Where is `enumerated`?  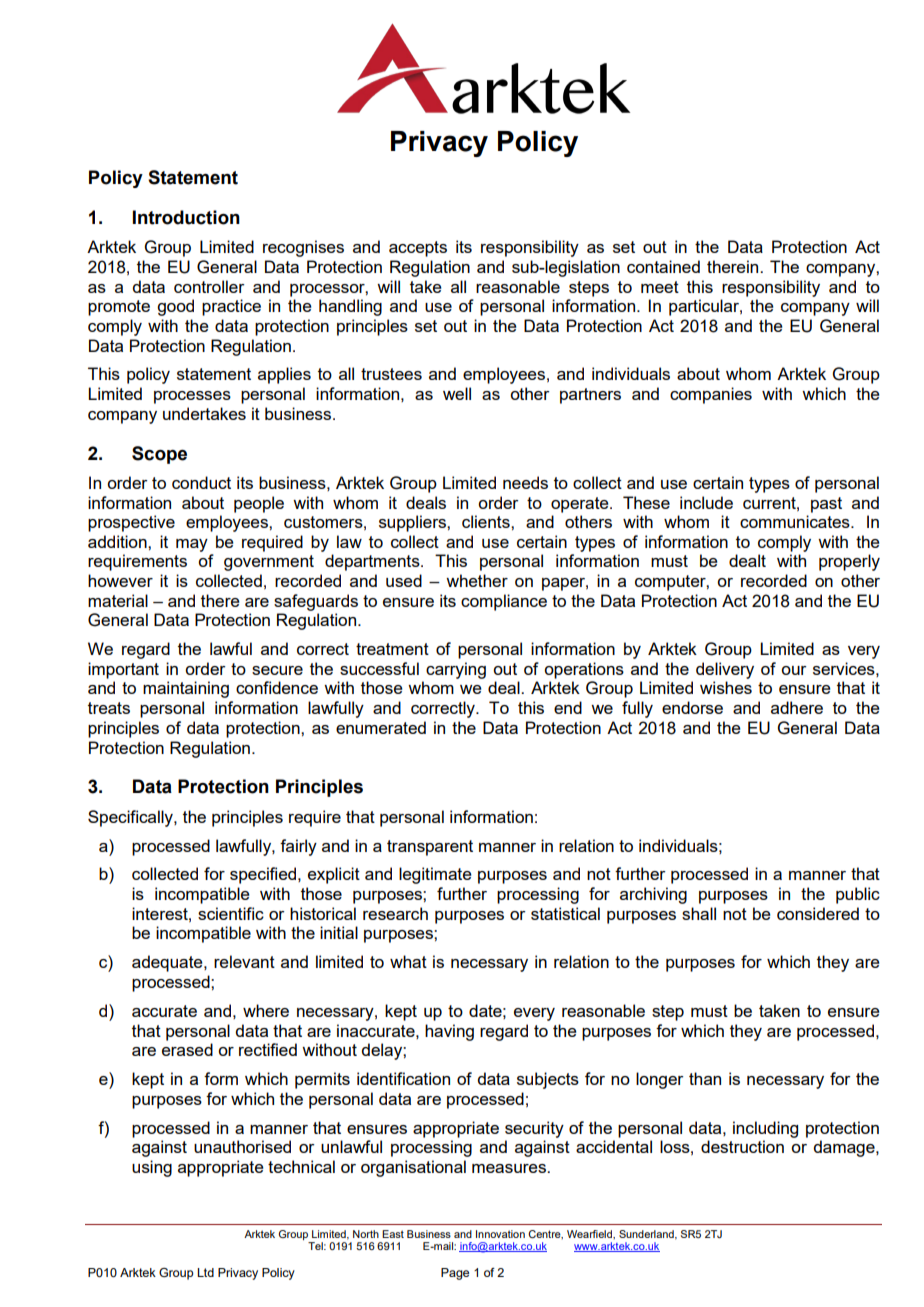 enumerated is located at coordinates (381, 727).
